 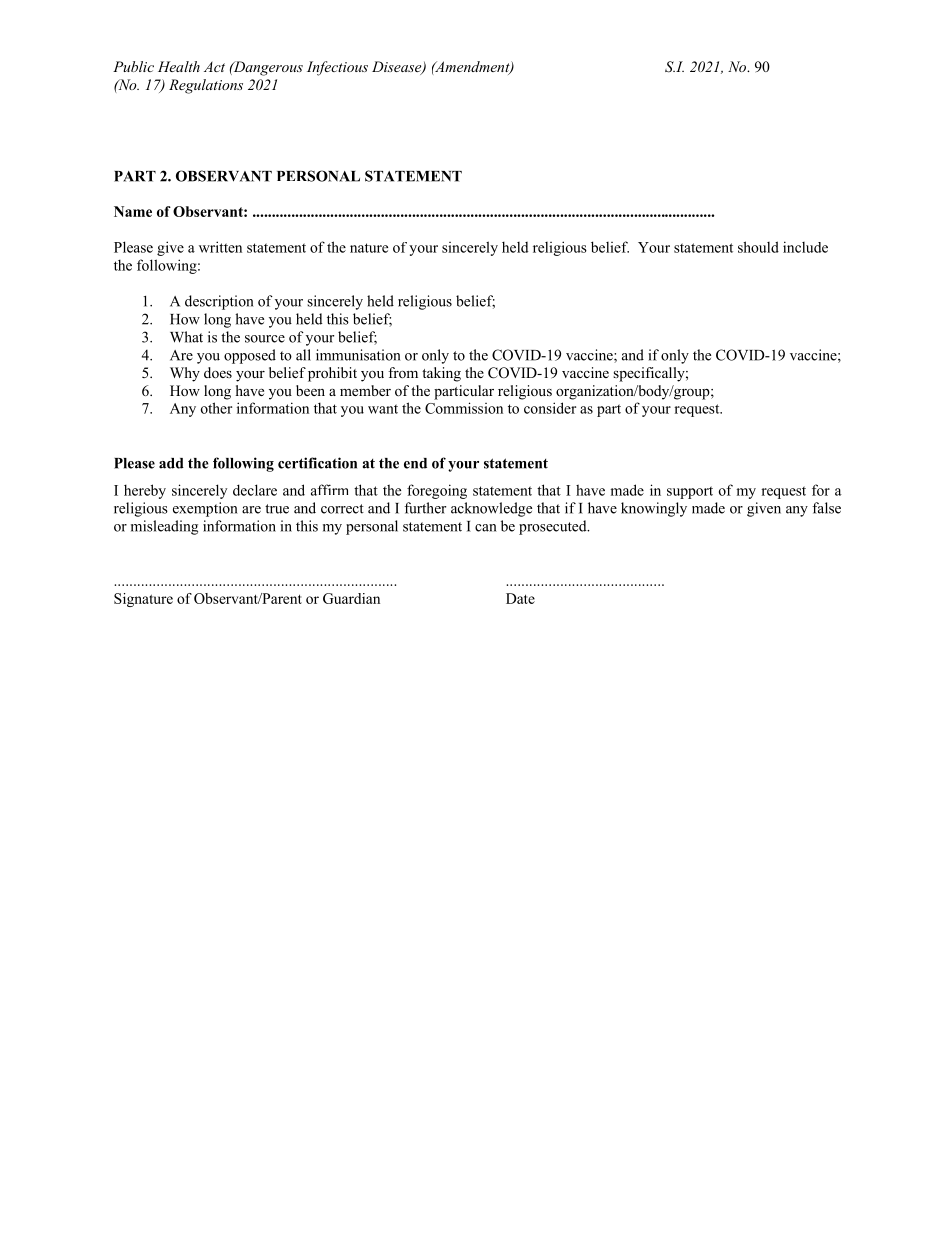 What do you see at coordinates (758, 247) in the document?
I see `should` at bounding box center [758, 247].
